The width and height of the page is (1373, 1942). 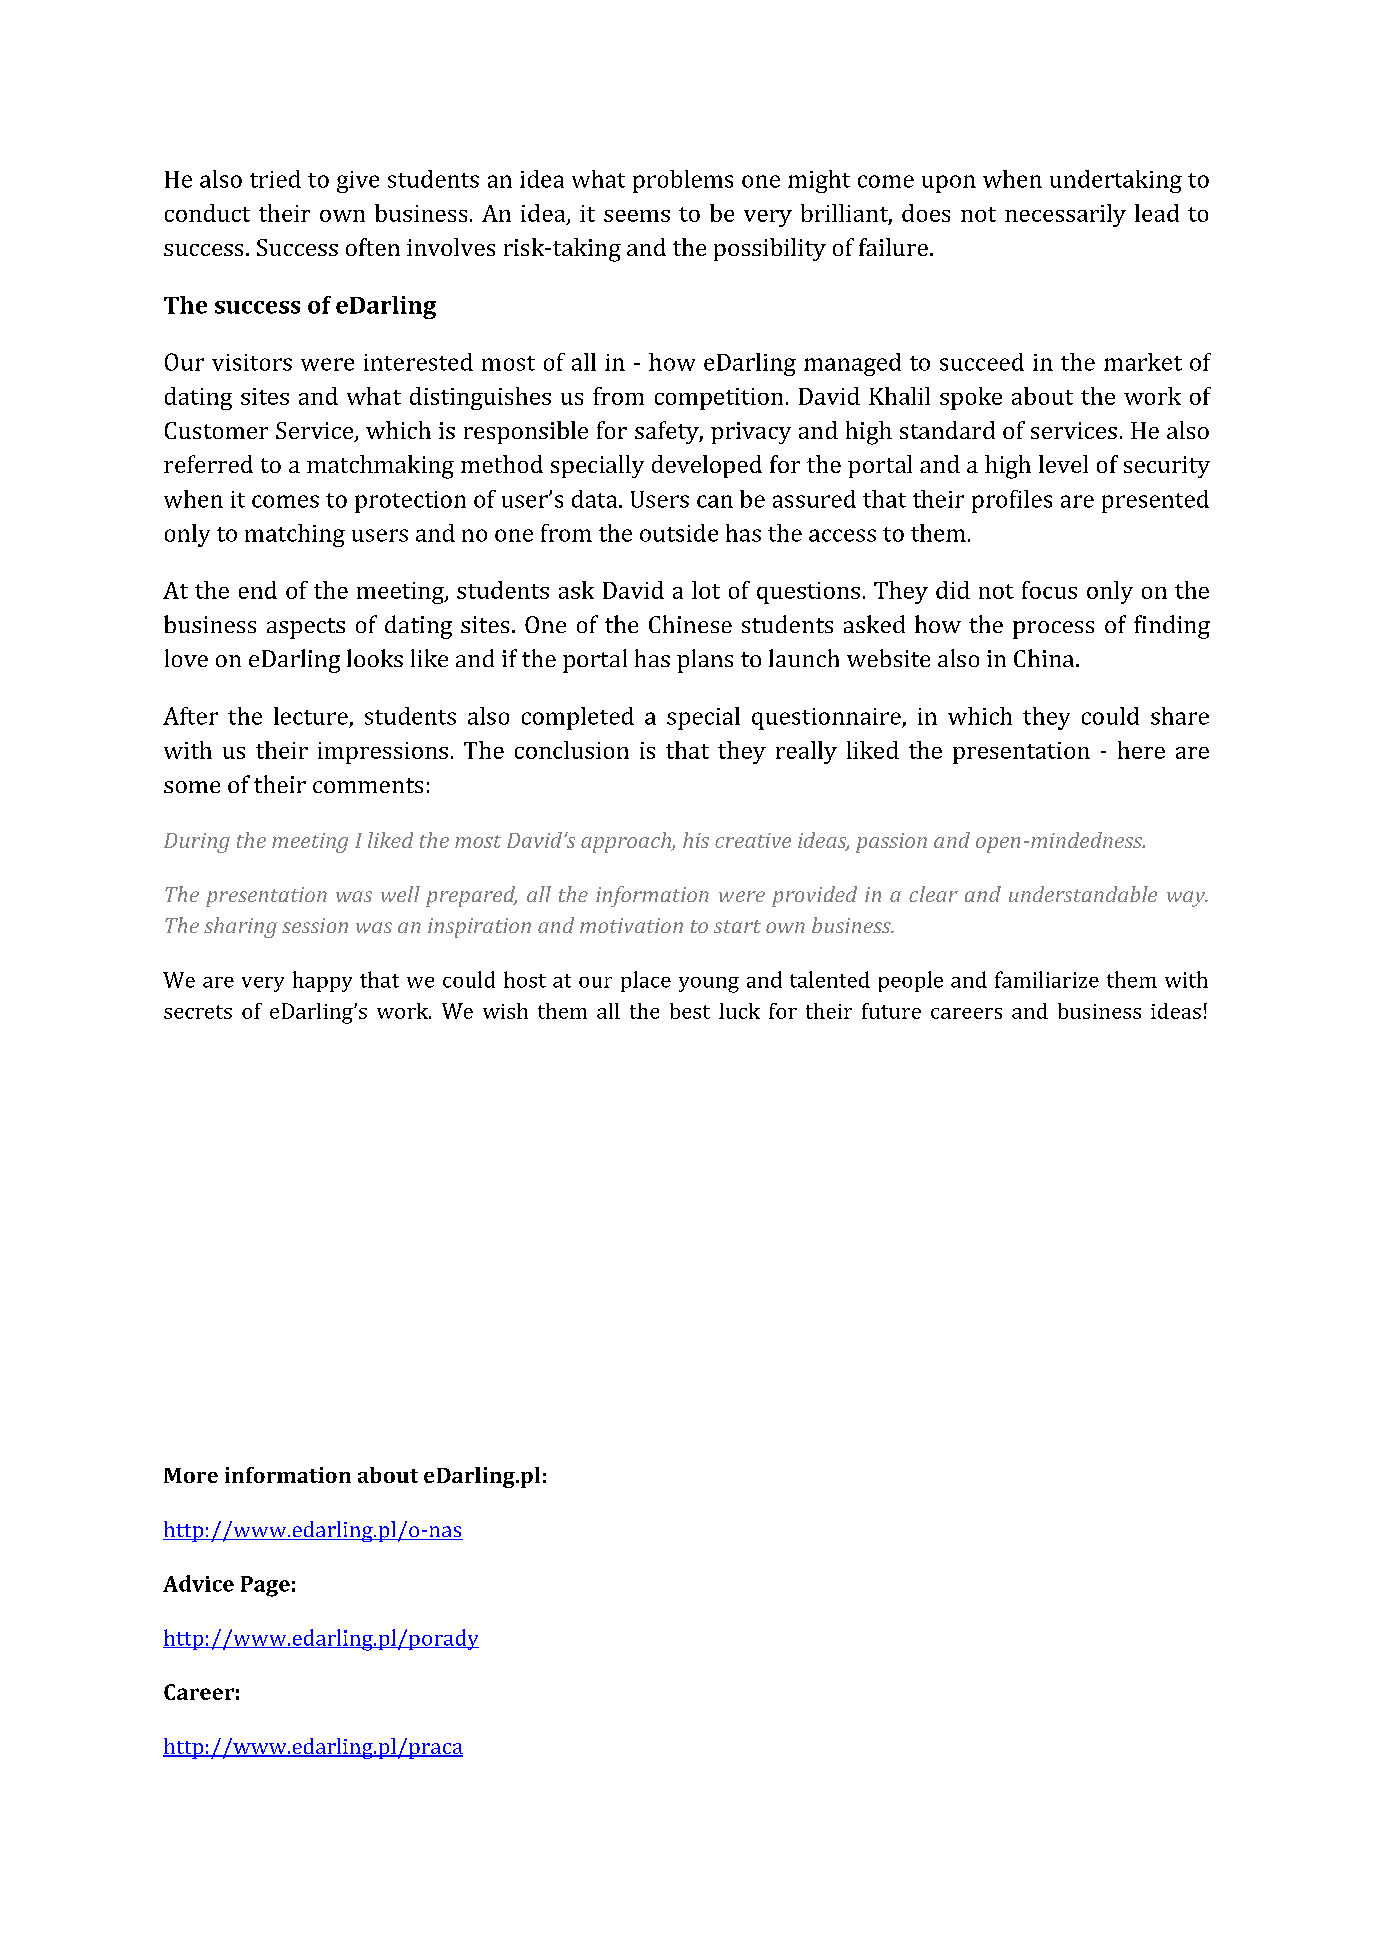 I want to click on aspects, so click(x=306, y=628).
